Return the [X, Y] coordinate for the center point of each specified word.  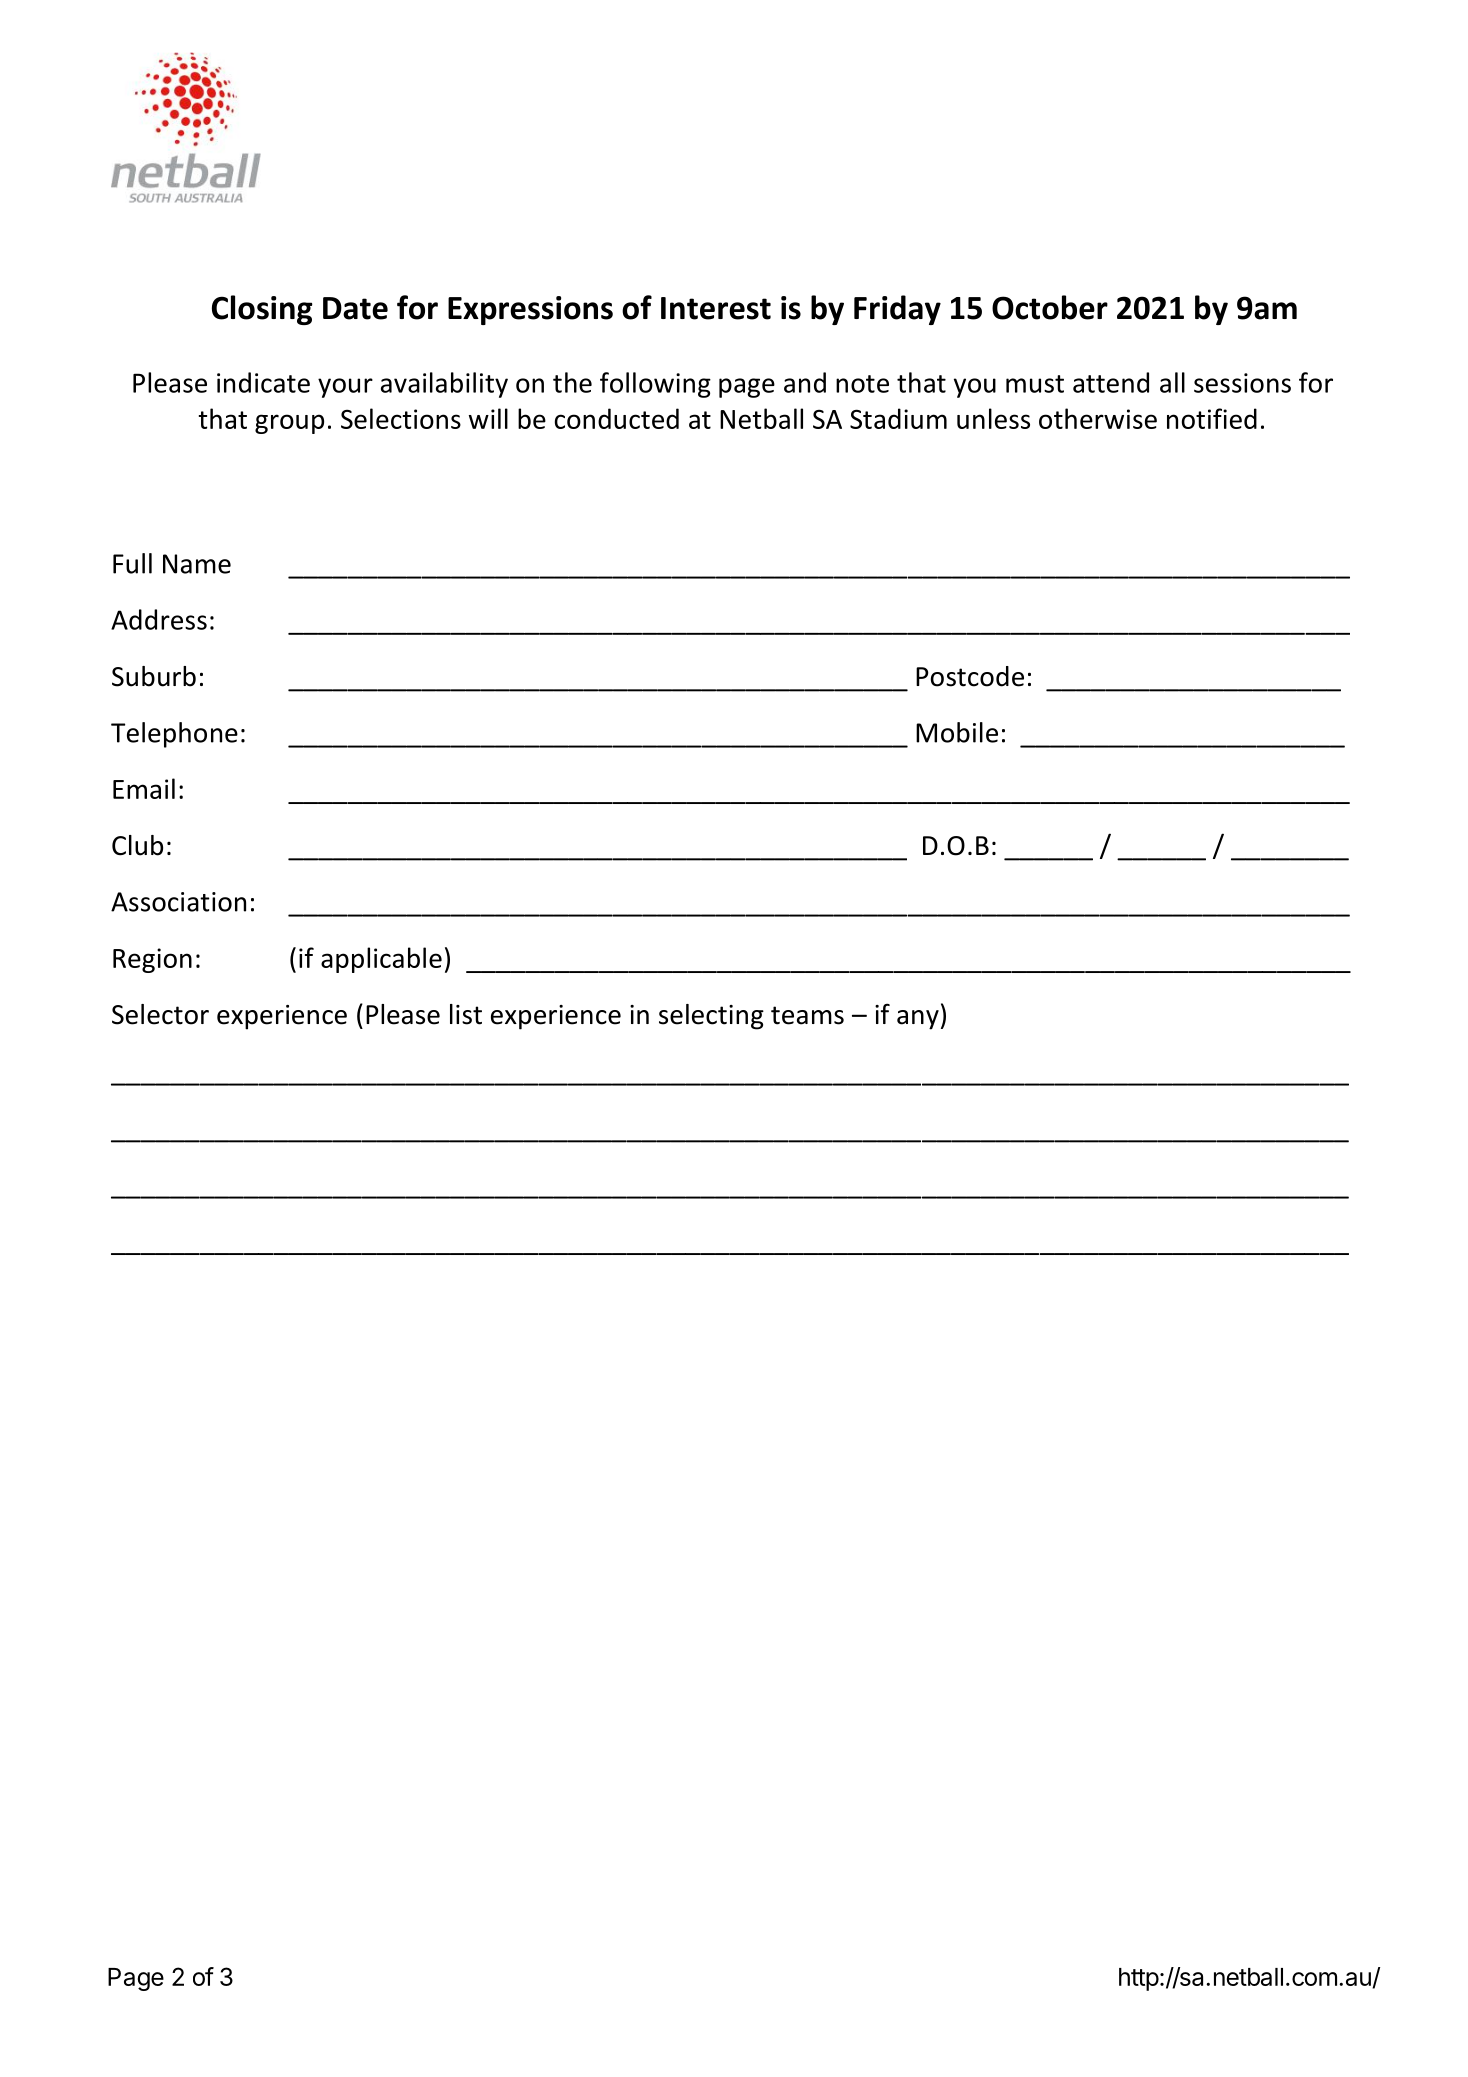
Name [197, 564]
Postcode [970, 676]
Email [144, 788]
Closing [262, 310]
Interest [716, 308]
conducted [617, 418]
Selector [160, 1014]
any [918, 1020]
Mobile [957, 732]
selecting [711, 1017]
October [1050, 307]
